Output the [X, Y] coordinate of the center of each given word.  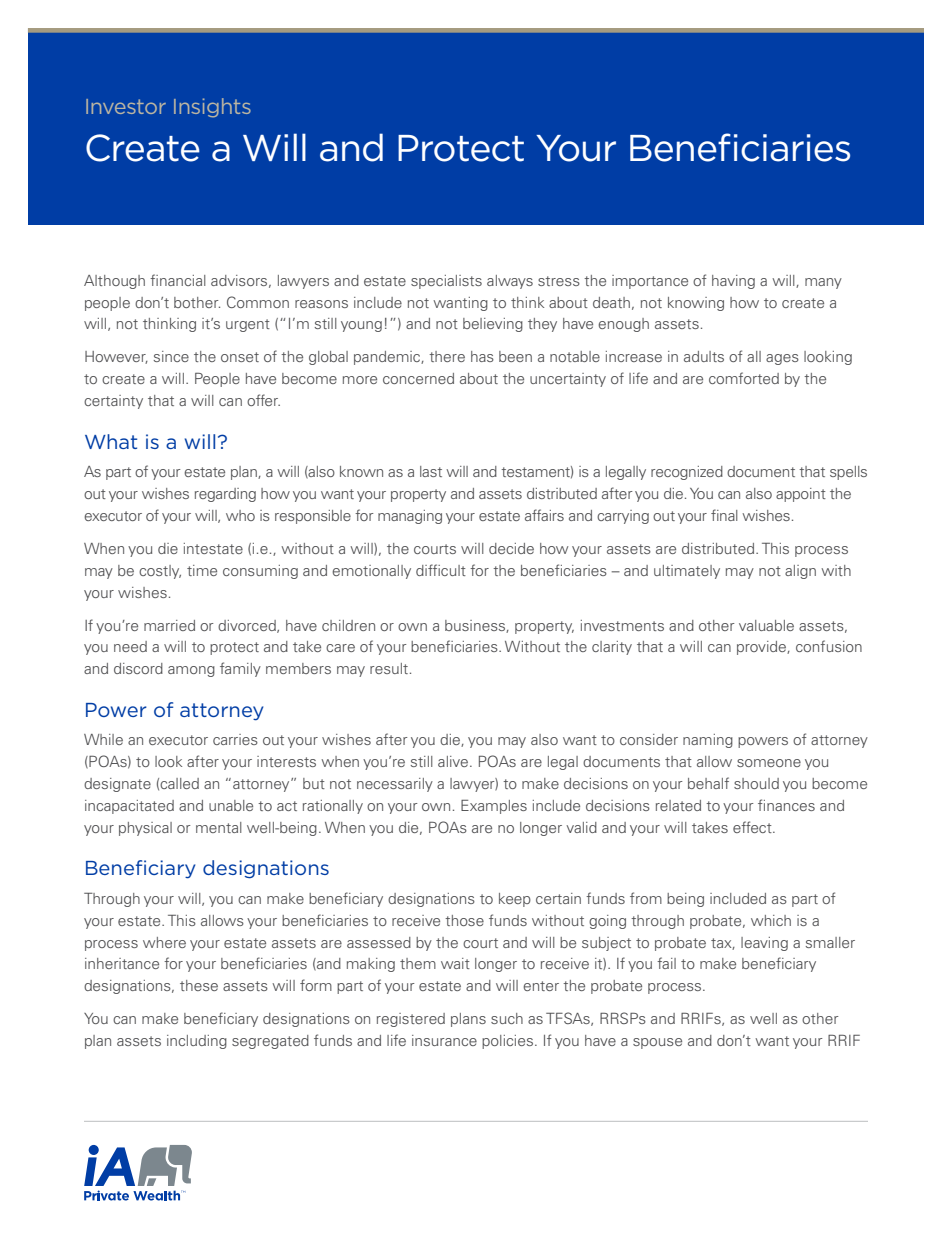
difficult [441, 570]
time [202, 570]
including [197, 1042]
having [733, 282]
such [507, 1018]
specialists [446, 282]
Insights [212, 108]
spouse [657, 1043]
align [800, 572]
